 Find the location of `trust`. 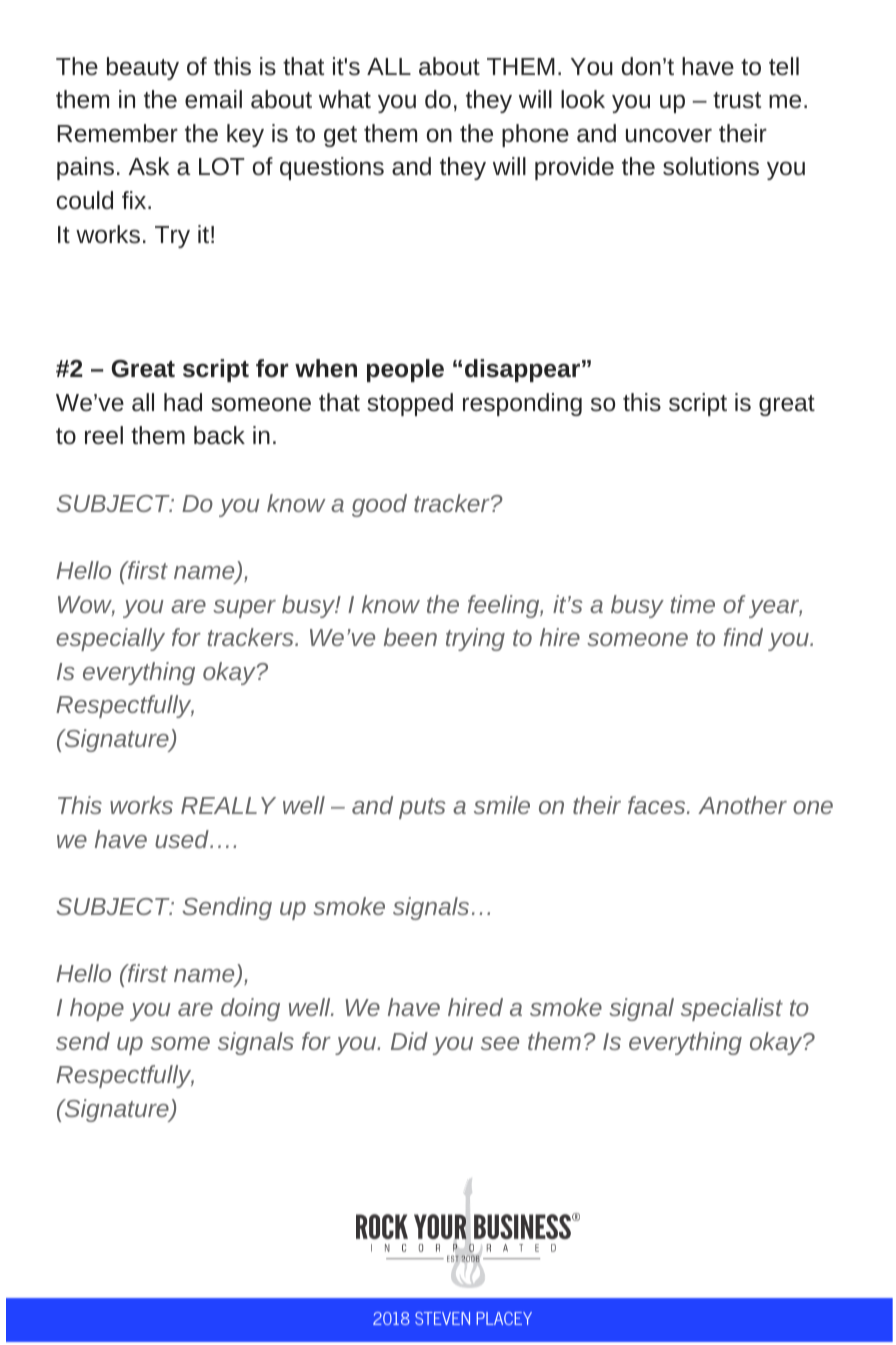

trust is located at coordinates (737, 100).
